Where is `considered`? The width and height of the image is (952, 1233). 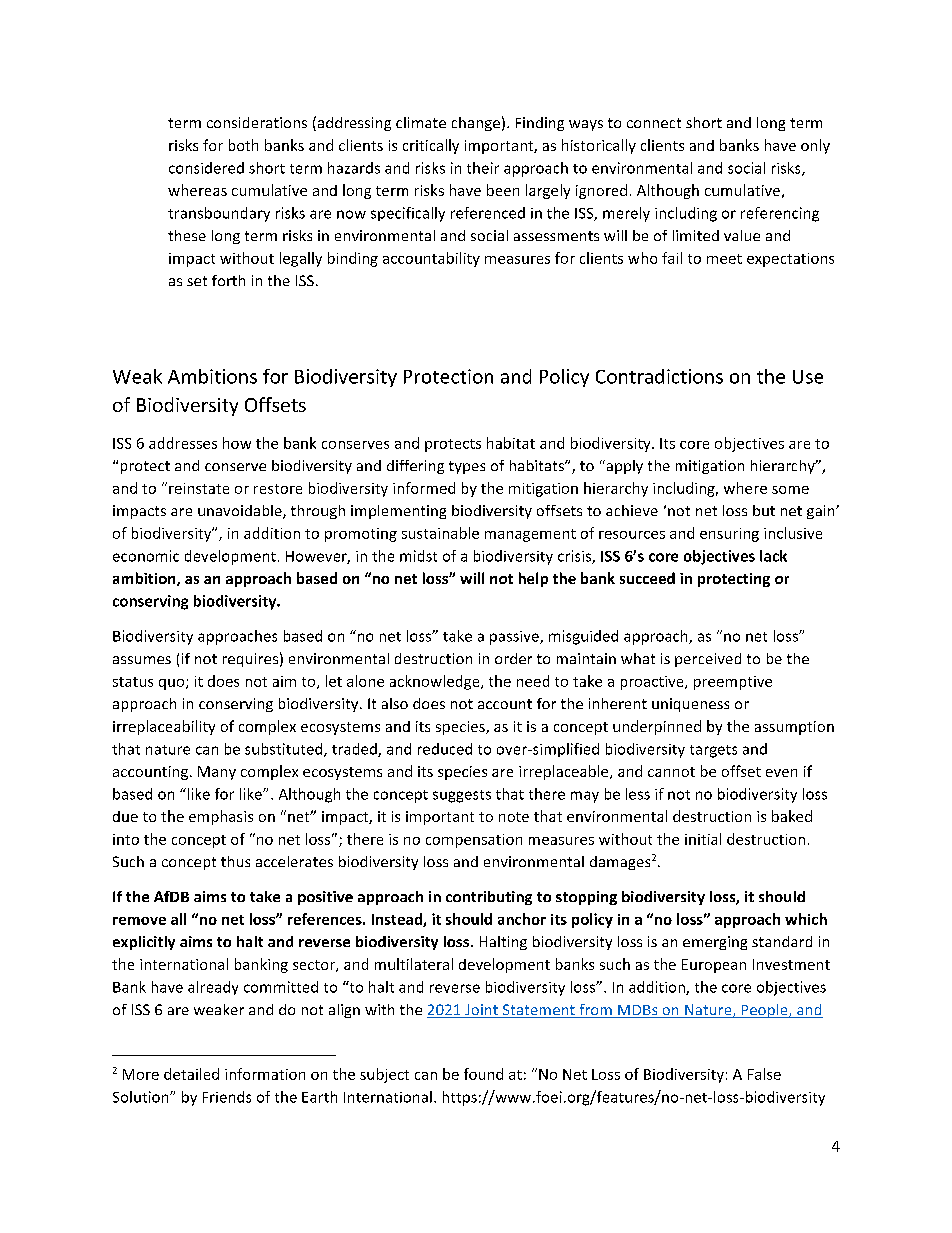
considered is located at coordinates (206, 168).
